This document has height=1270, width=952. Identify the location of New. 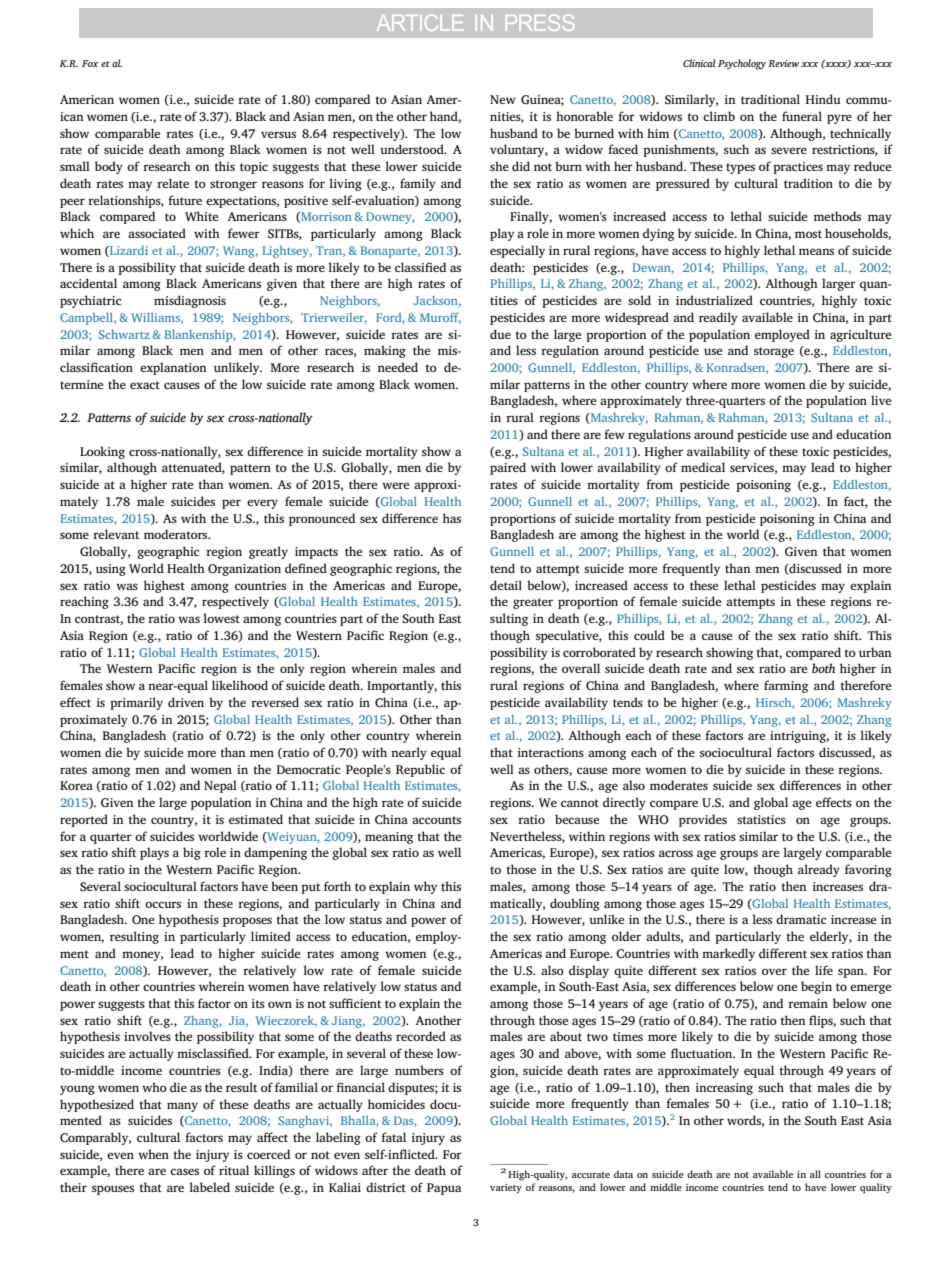
(503, 99).
